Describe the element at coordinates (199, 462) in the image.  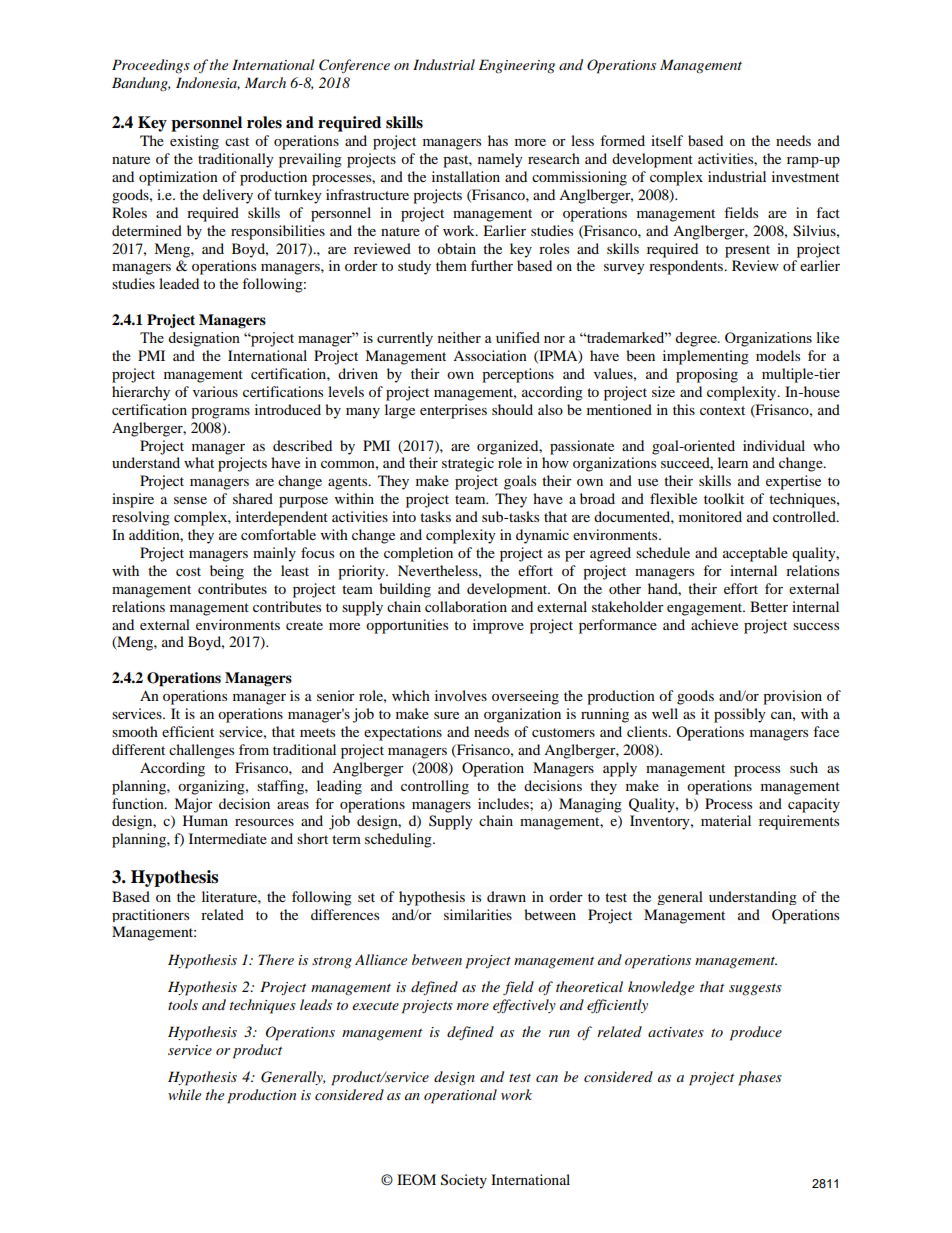
I see `what` at that location.
